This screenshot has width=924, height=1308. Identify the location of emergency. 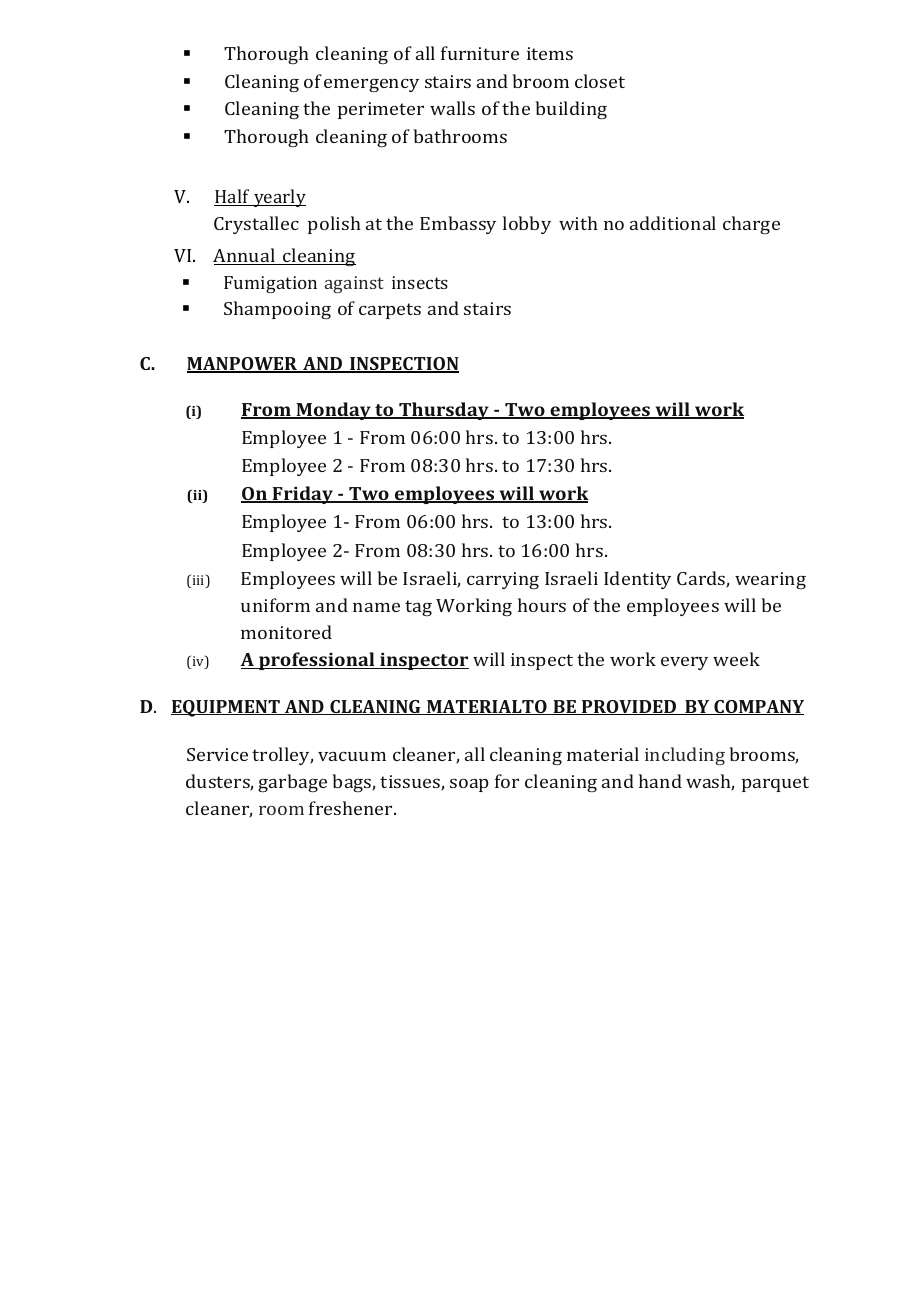
(371, 85).
